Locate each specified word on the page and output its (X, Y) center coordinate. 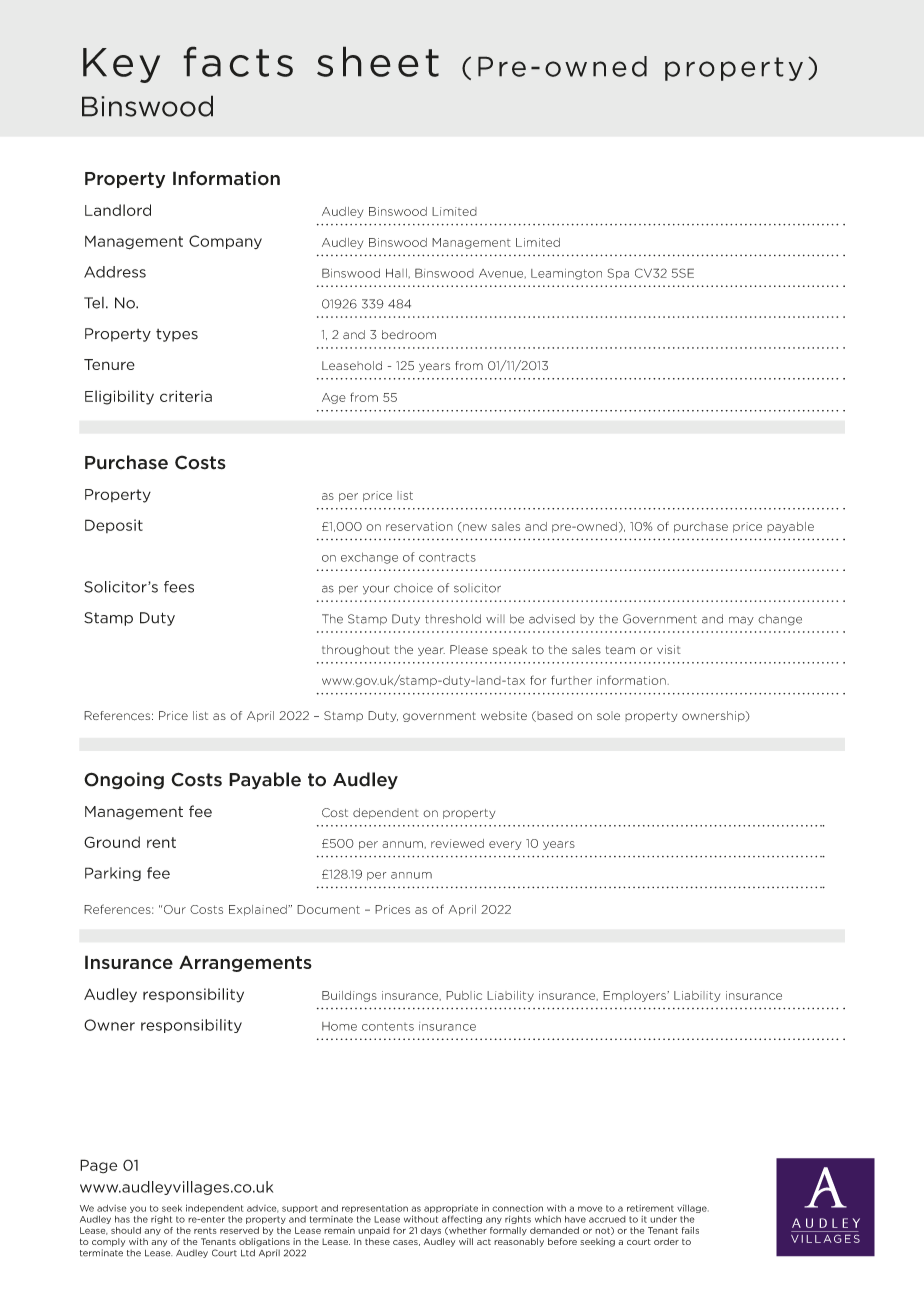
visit (669, 649)
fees (179, 587)
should (126, 1230)
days (430, 1231)
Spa (618, 274)
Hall (396, 273)
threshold (453, 619)
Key (121, 65)
